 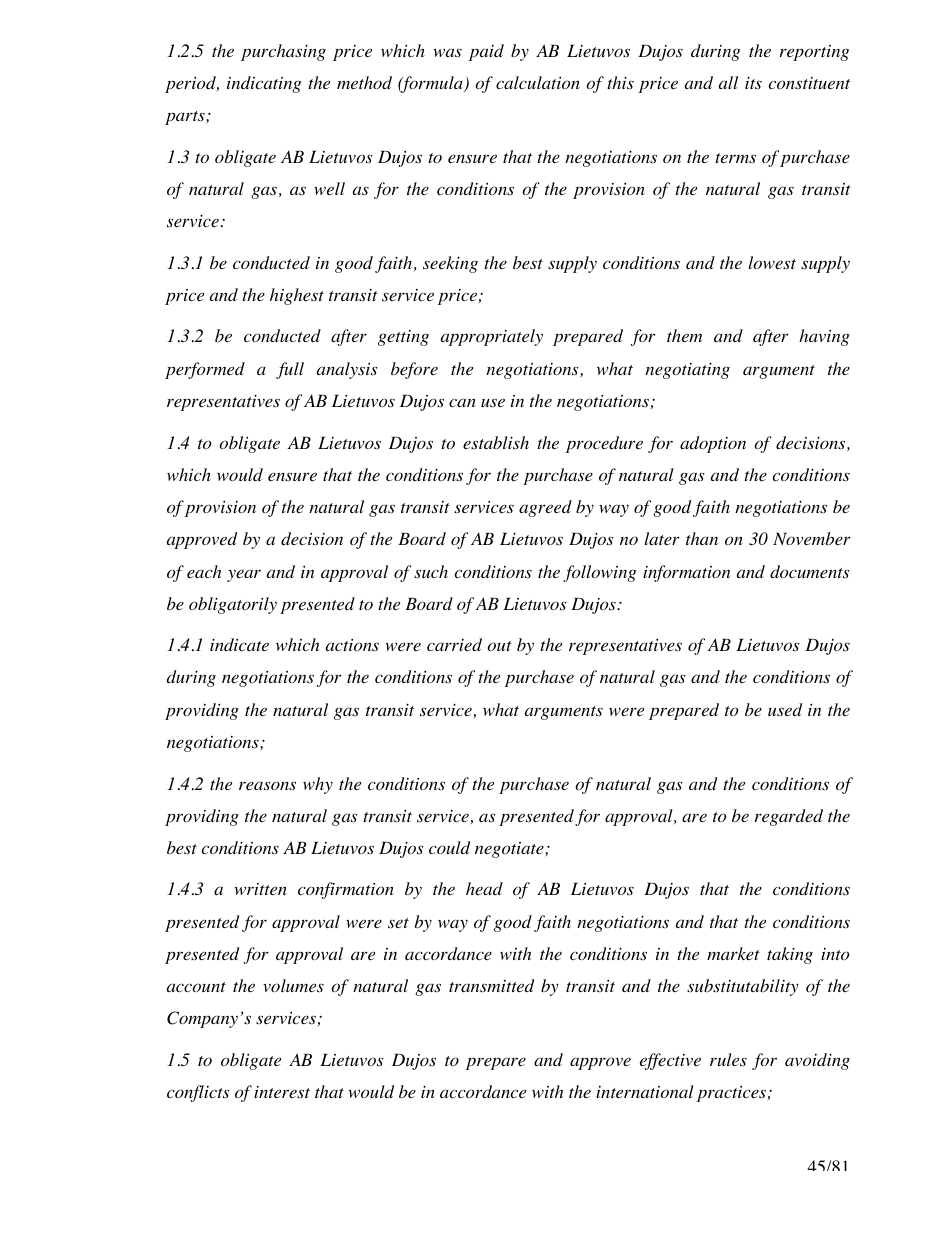 I want to click on rules, so click(x=728, y=1060).
